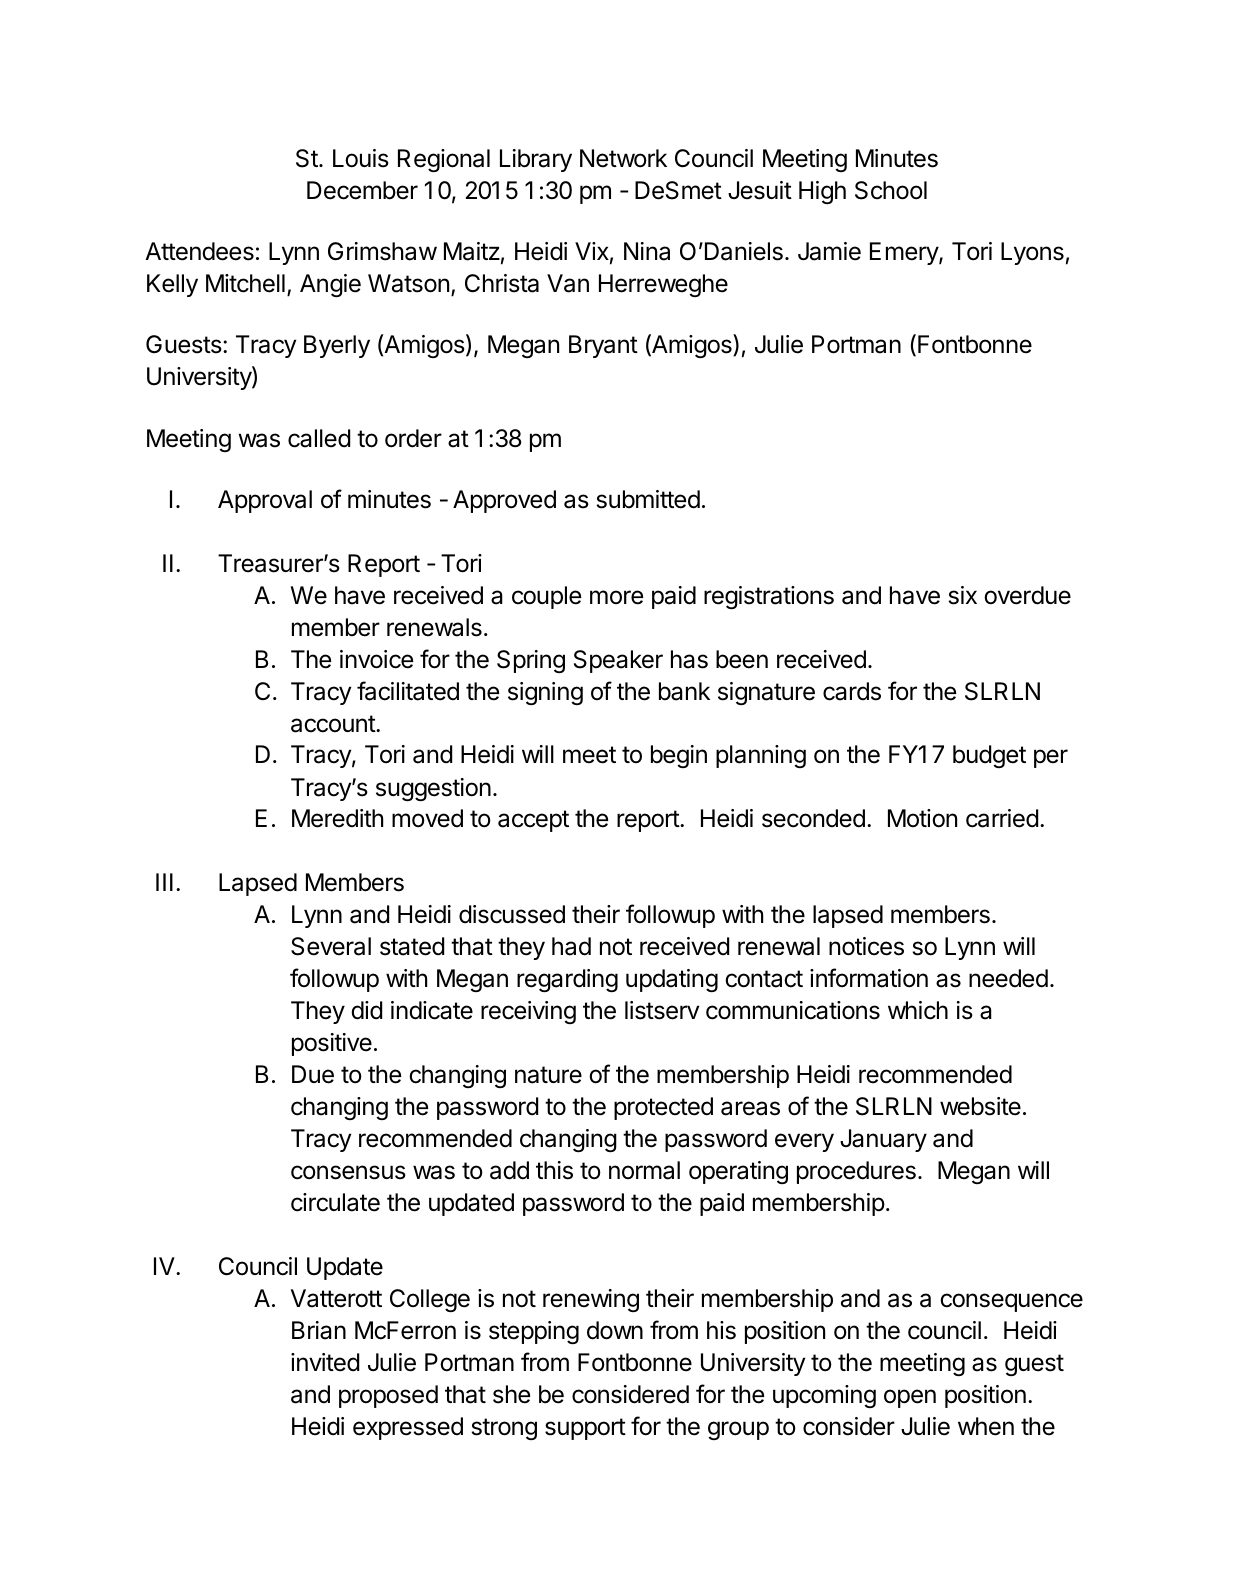  Describe the element at coordinates (362, 190) in the screenshot. I see `December` at that location.
